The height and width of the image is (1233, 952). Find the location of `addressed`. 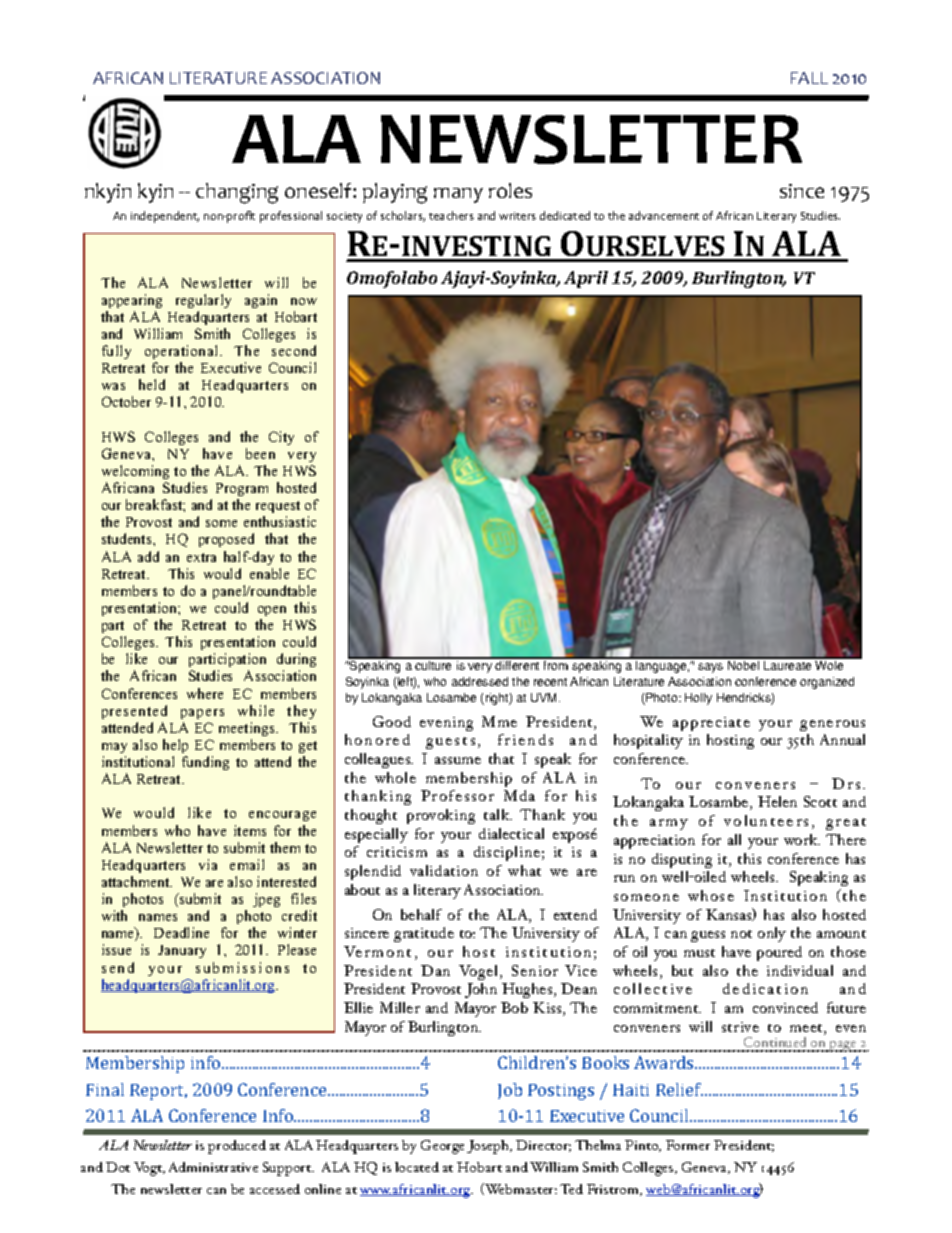

addressed is located at coordinates (480, 681).
